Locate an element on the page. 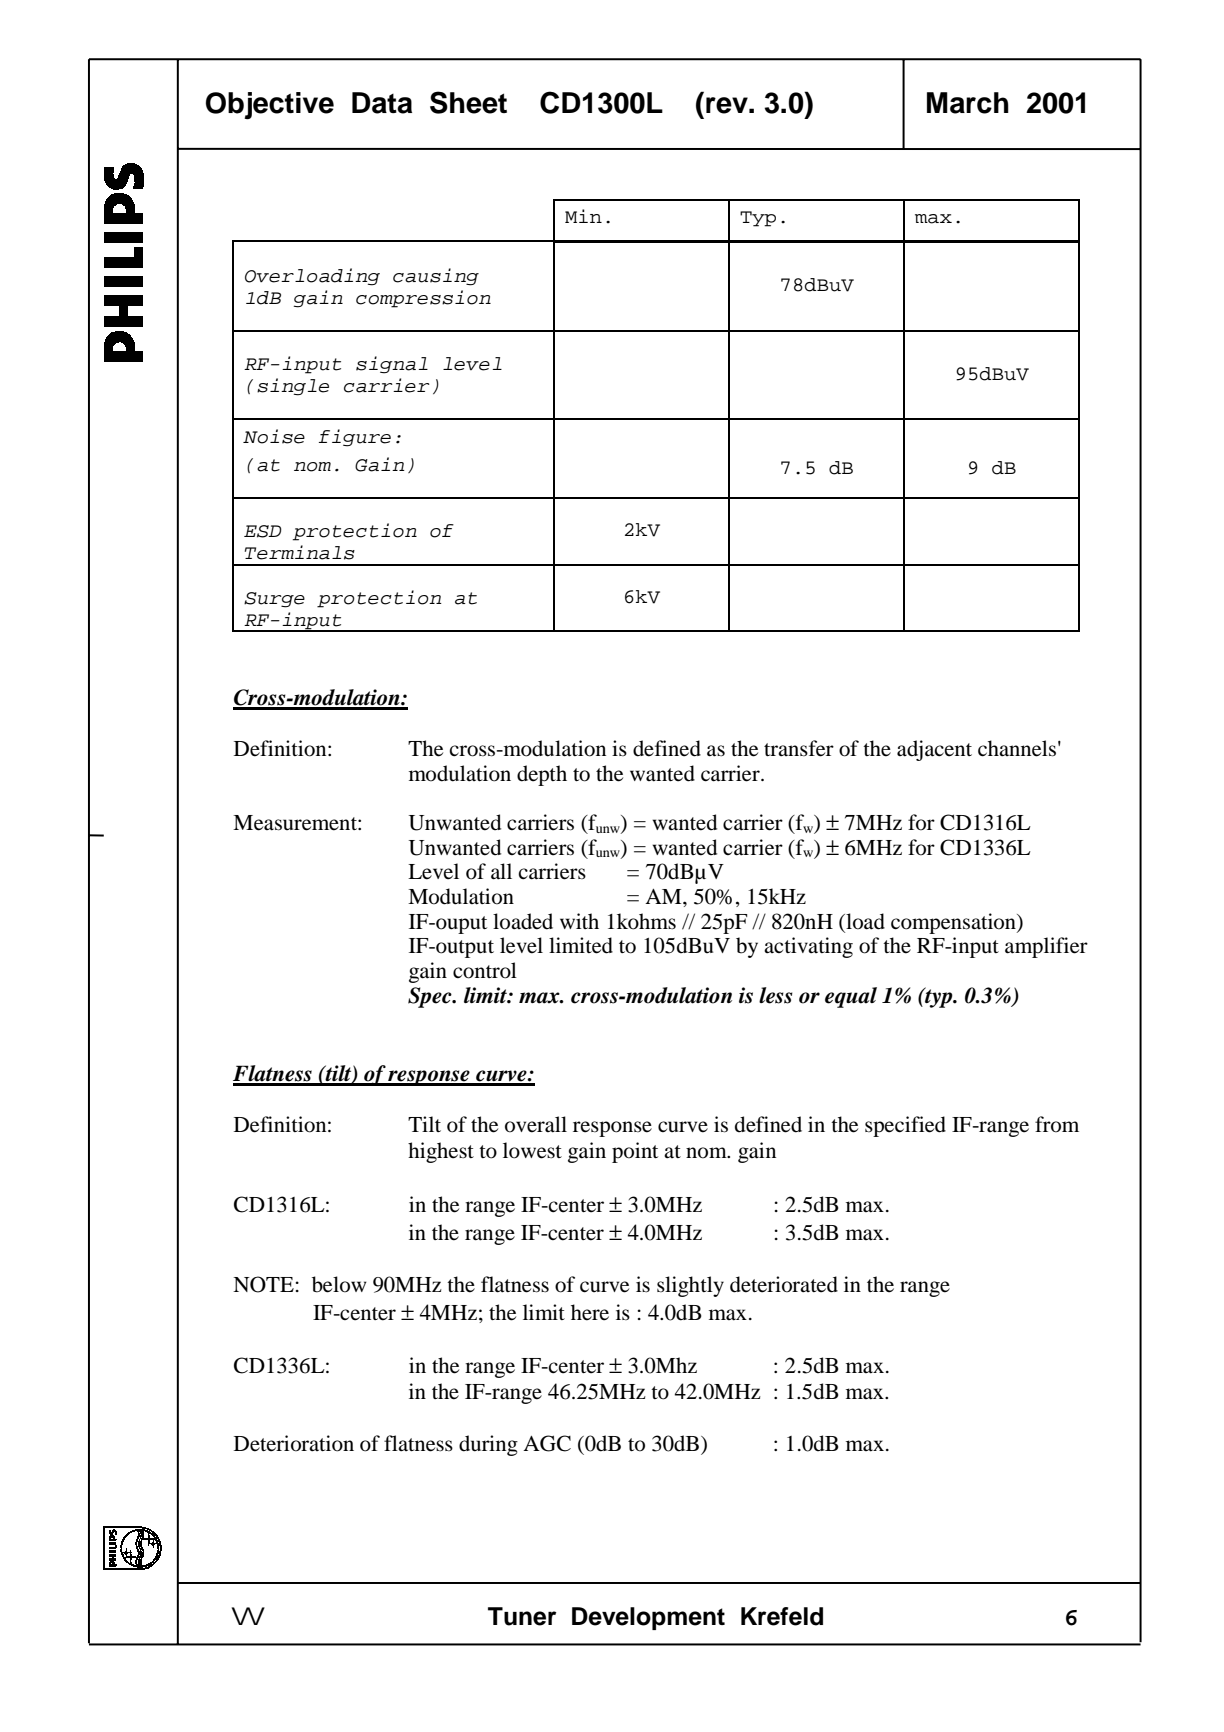  slightly is located at coordinates (690, 1286).
